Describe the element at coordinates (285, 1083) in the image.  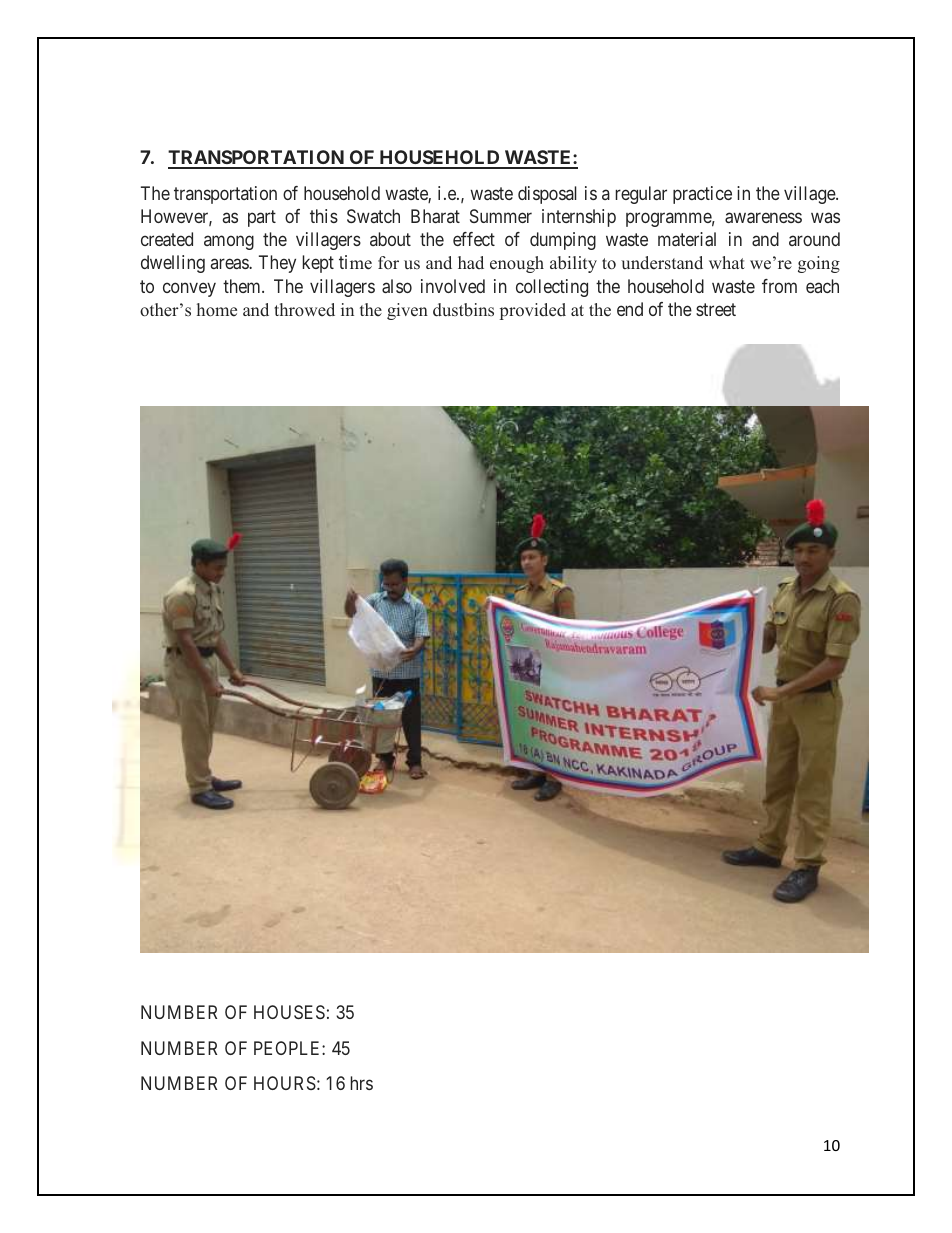
I see `HOURS` at that location.
